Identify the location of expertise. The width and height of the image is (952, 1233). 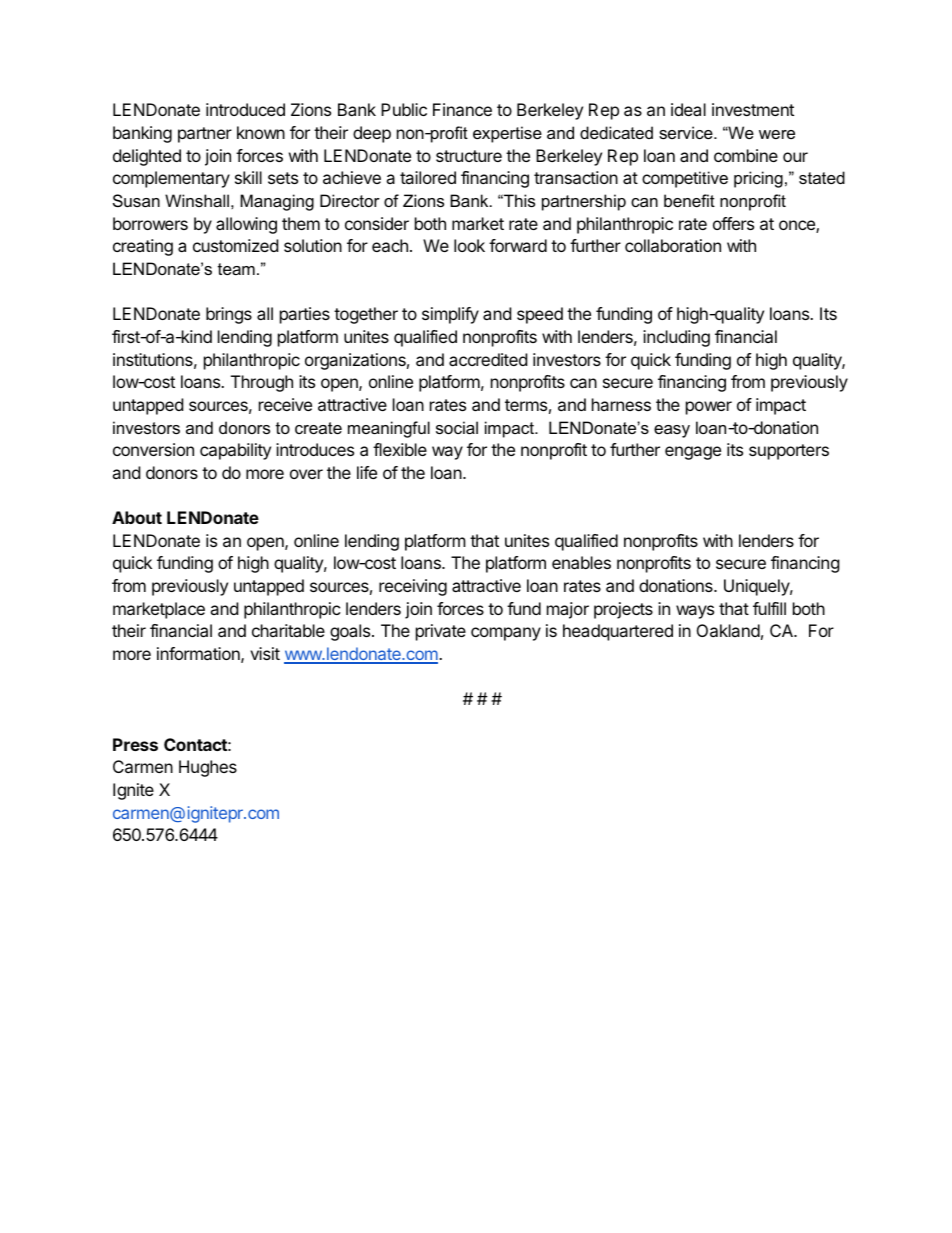
(507, 134).
